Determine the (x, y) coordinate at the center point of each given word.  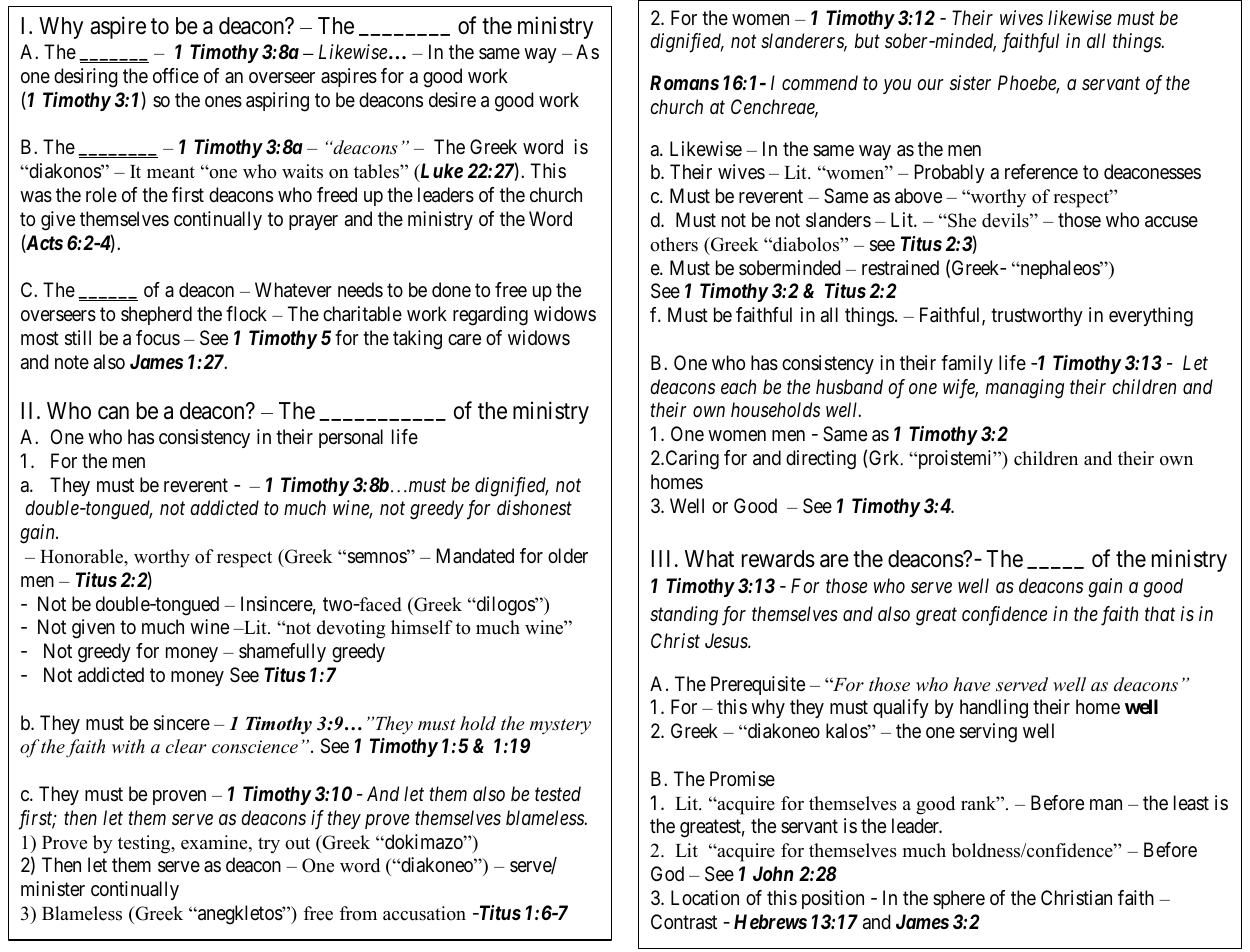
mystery (560, 727)
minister (53, 888)
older (568, 556)
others (674, 244)
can (113, 413)
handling (994, 709)
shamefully (282, 652)
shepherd (156, 315)
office (176, 76)
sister (970, 82)
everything (1151, 317)
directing (821, 460)
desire (452, 99)
